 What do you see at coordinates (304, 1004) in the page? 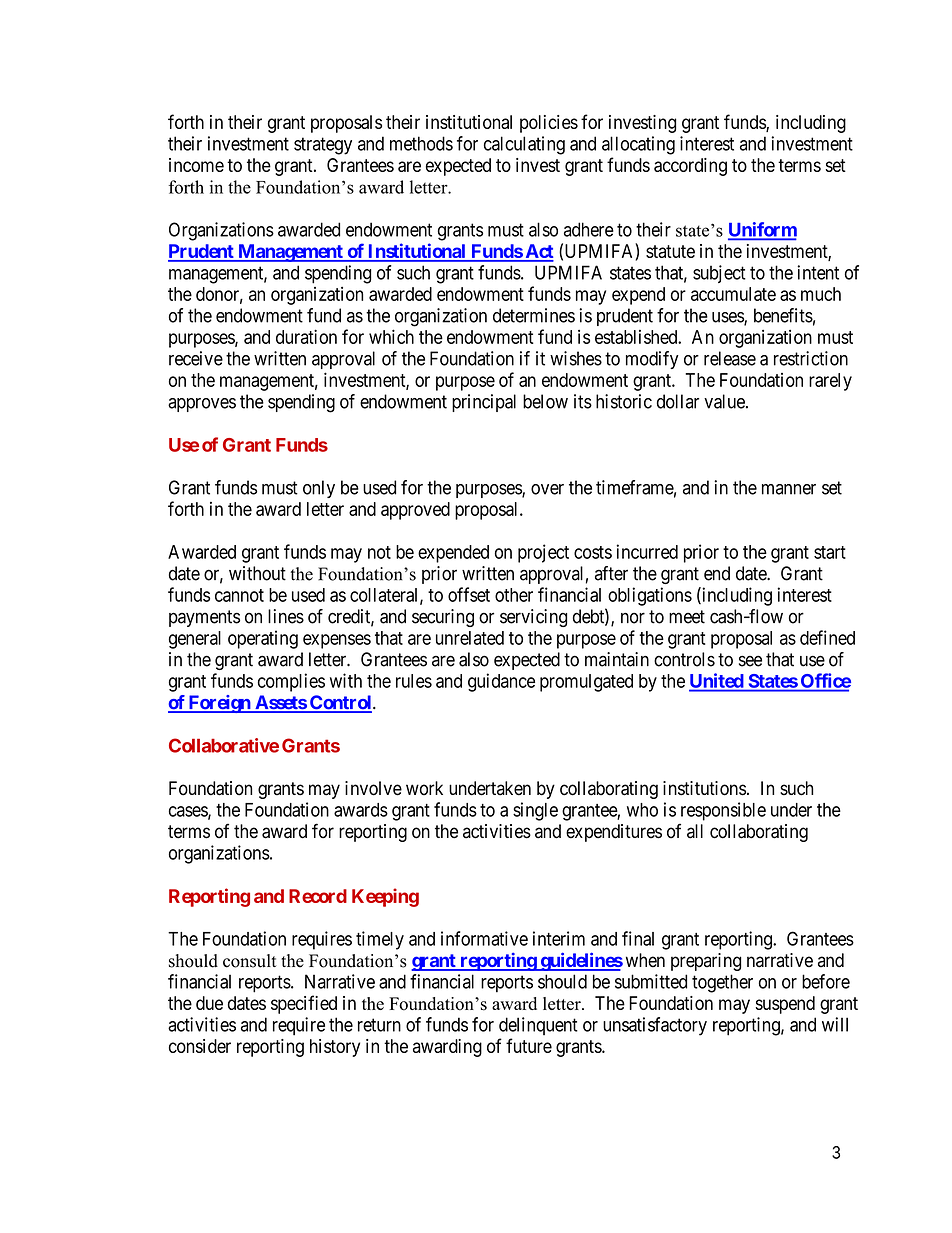
I see `specified` at bounding box center [304, 1004].
